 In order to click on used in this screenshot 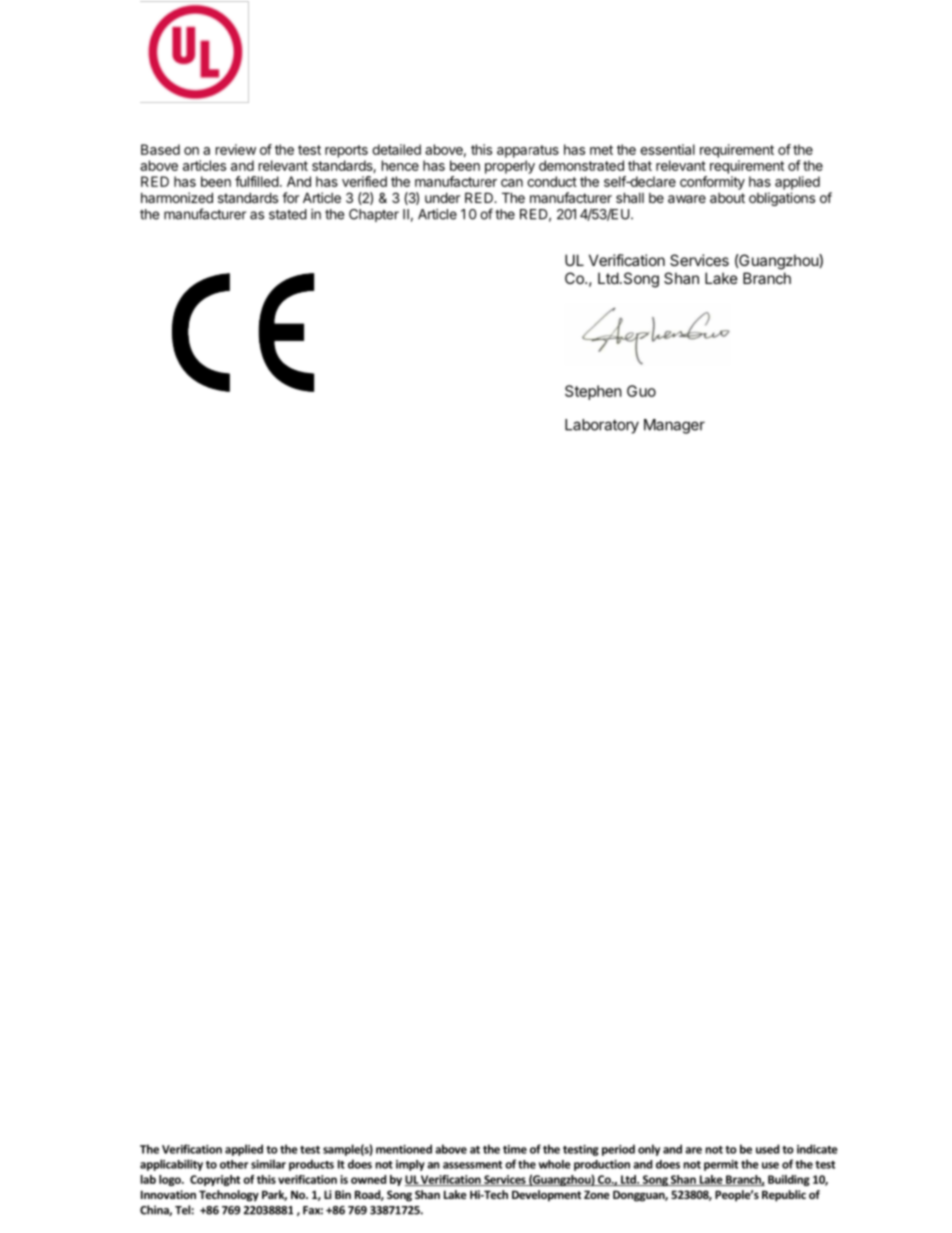, I will do `click(767, 1149)`.
